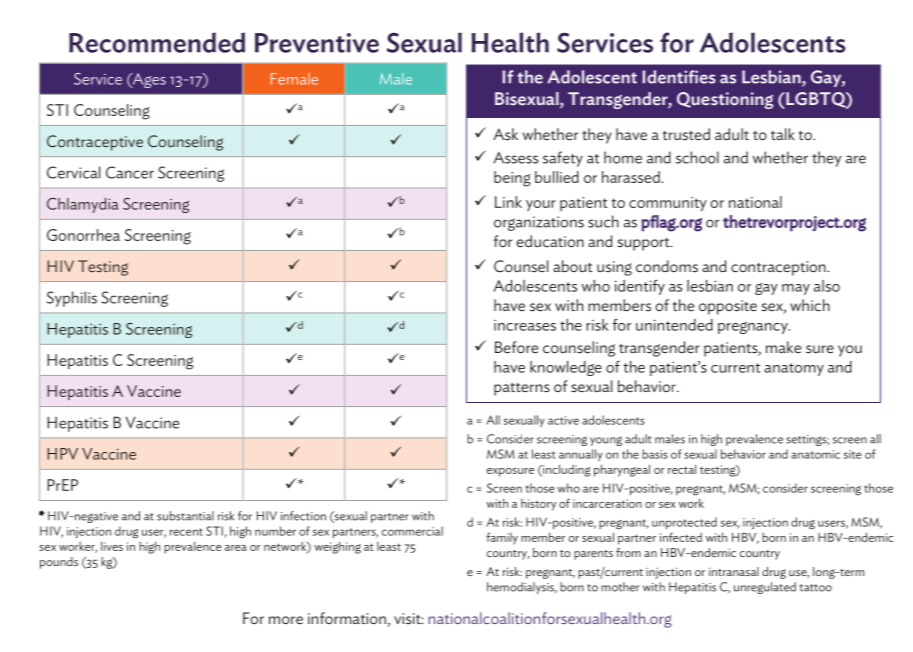 The image size is (913, 652). Describe the element at coordinates (59, 563) in the image. I see `pounds` at that location.
